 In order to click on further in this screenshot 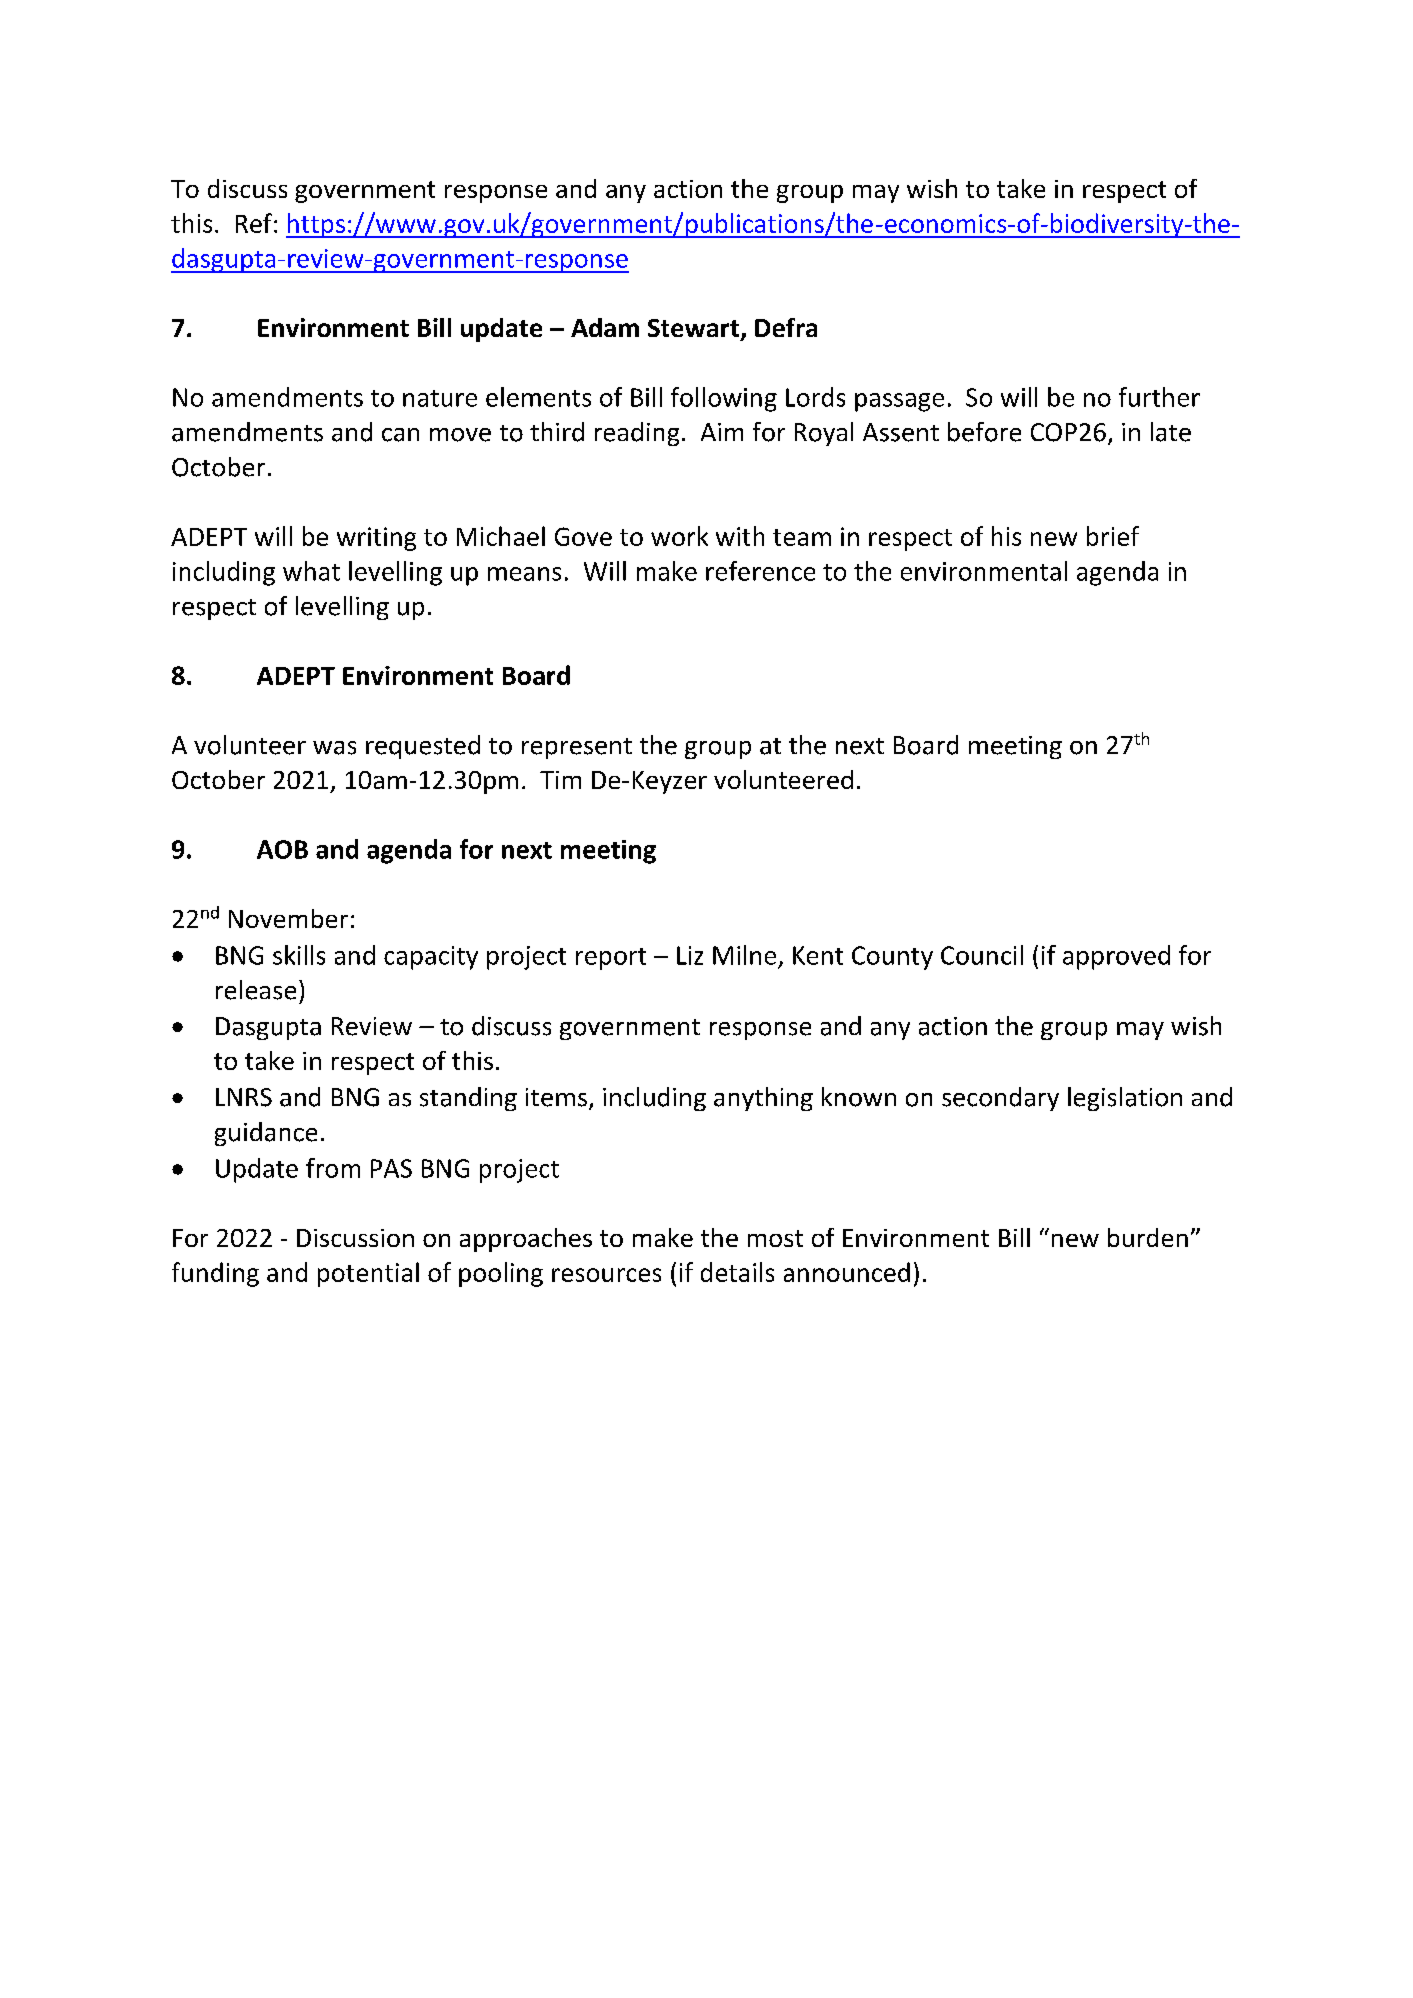, I will do `click(1159, 397)`.
